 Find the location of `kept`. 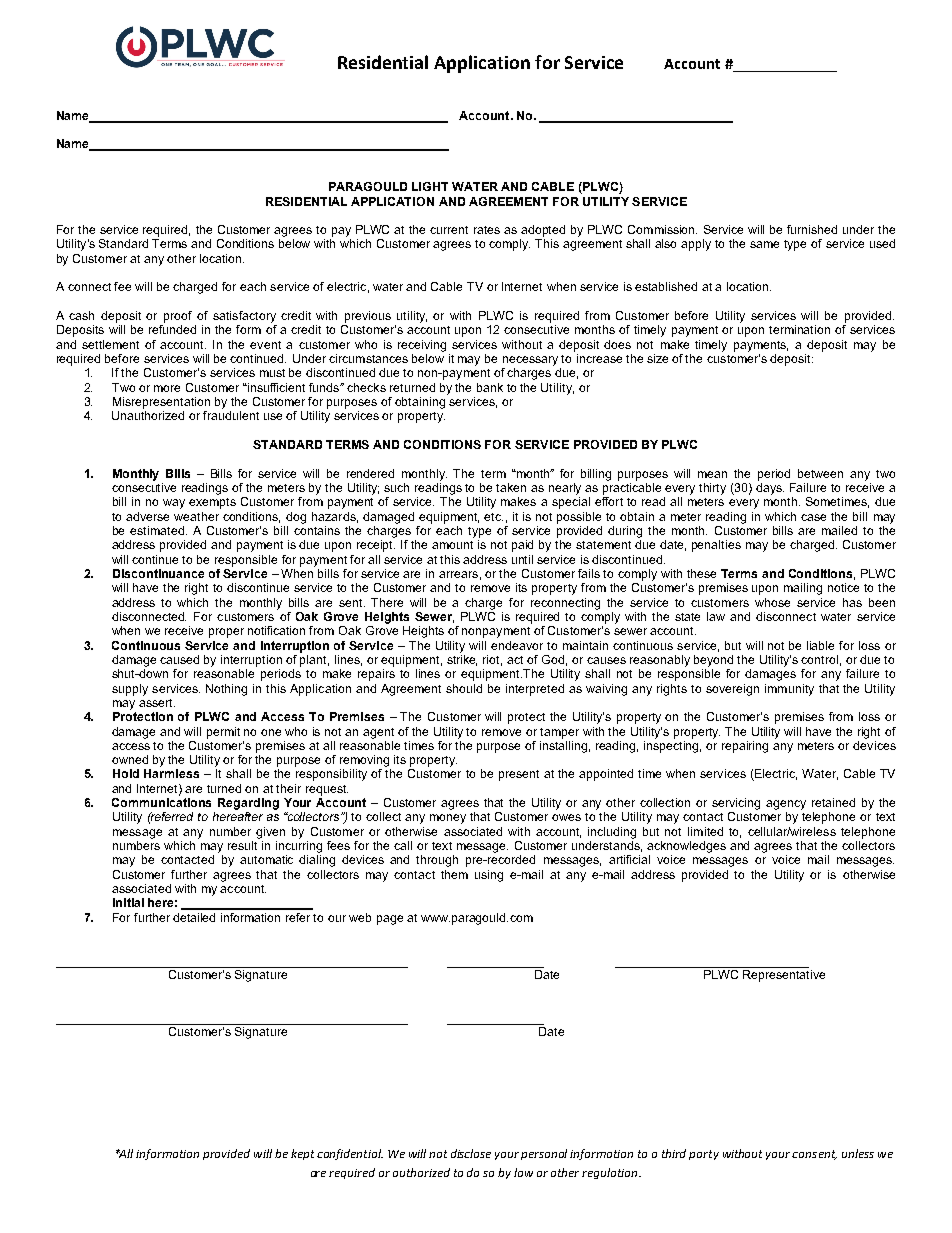

kept is located at coordinates (302, 1154).
